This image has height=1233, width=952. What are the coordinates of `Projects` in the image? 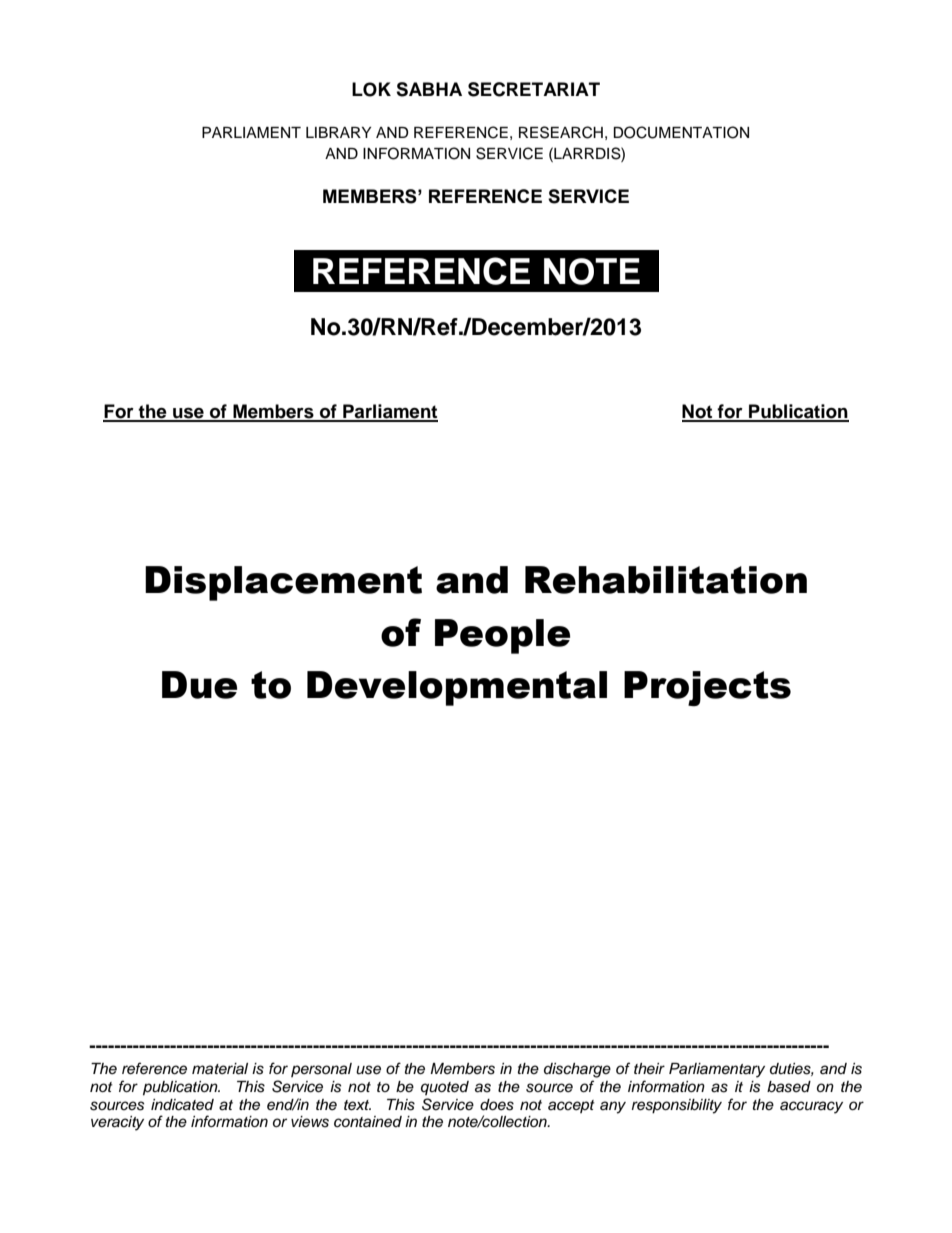 It's located at (707, 688).
